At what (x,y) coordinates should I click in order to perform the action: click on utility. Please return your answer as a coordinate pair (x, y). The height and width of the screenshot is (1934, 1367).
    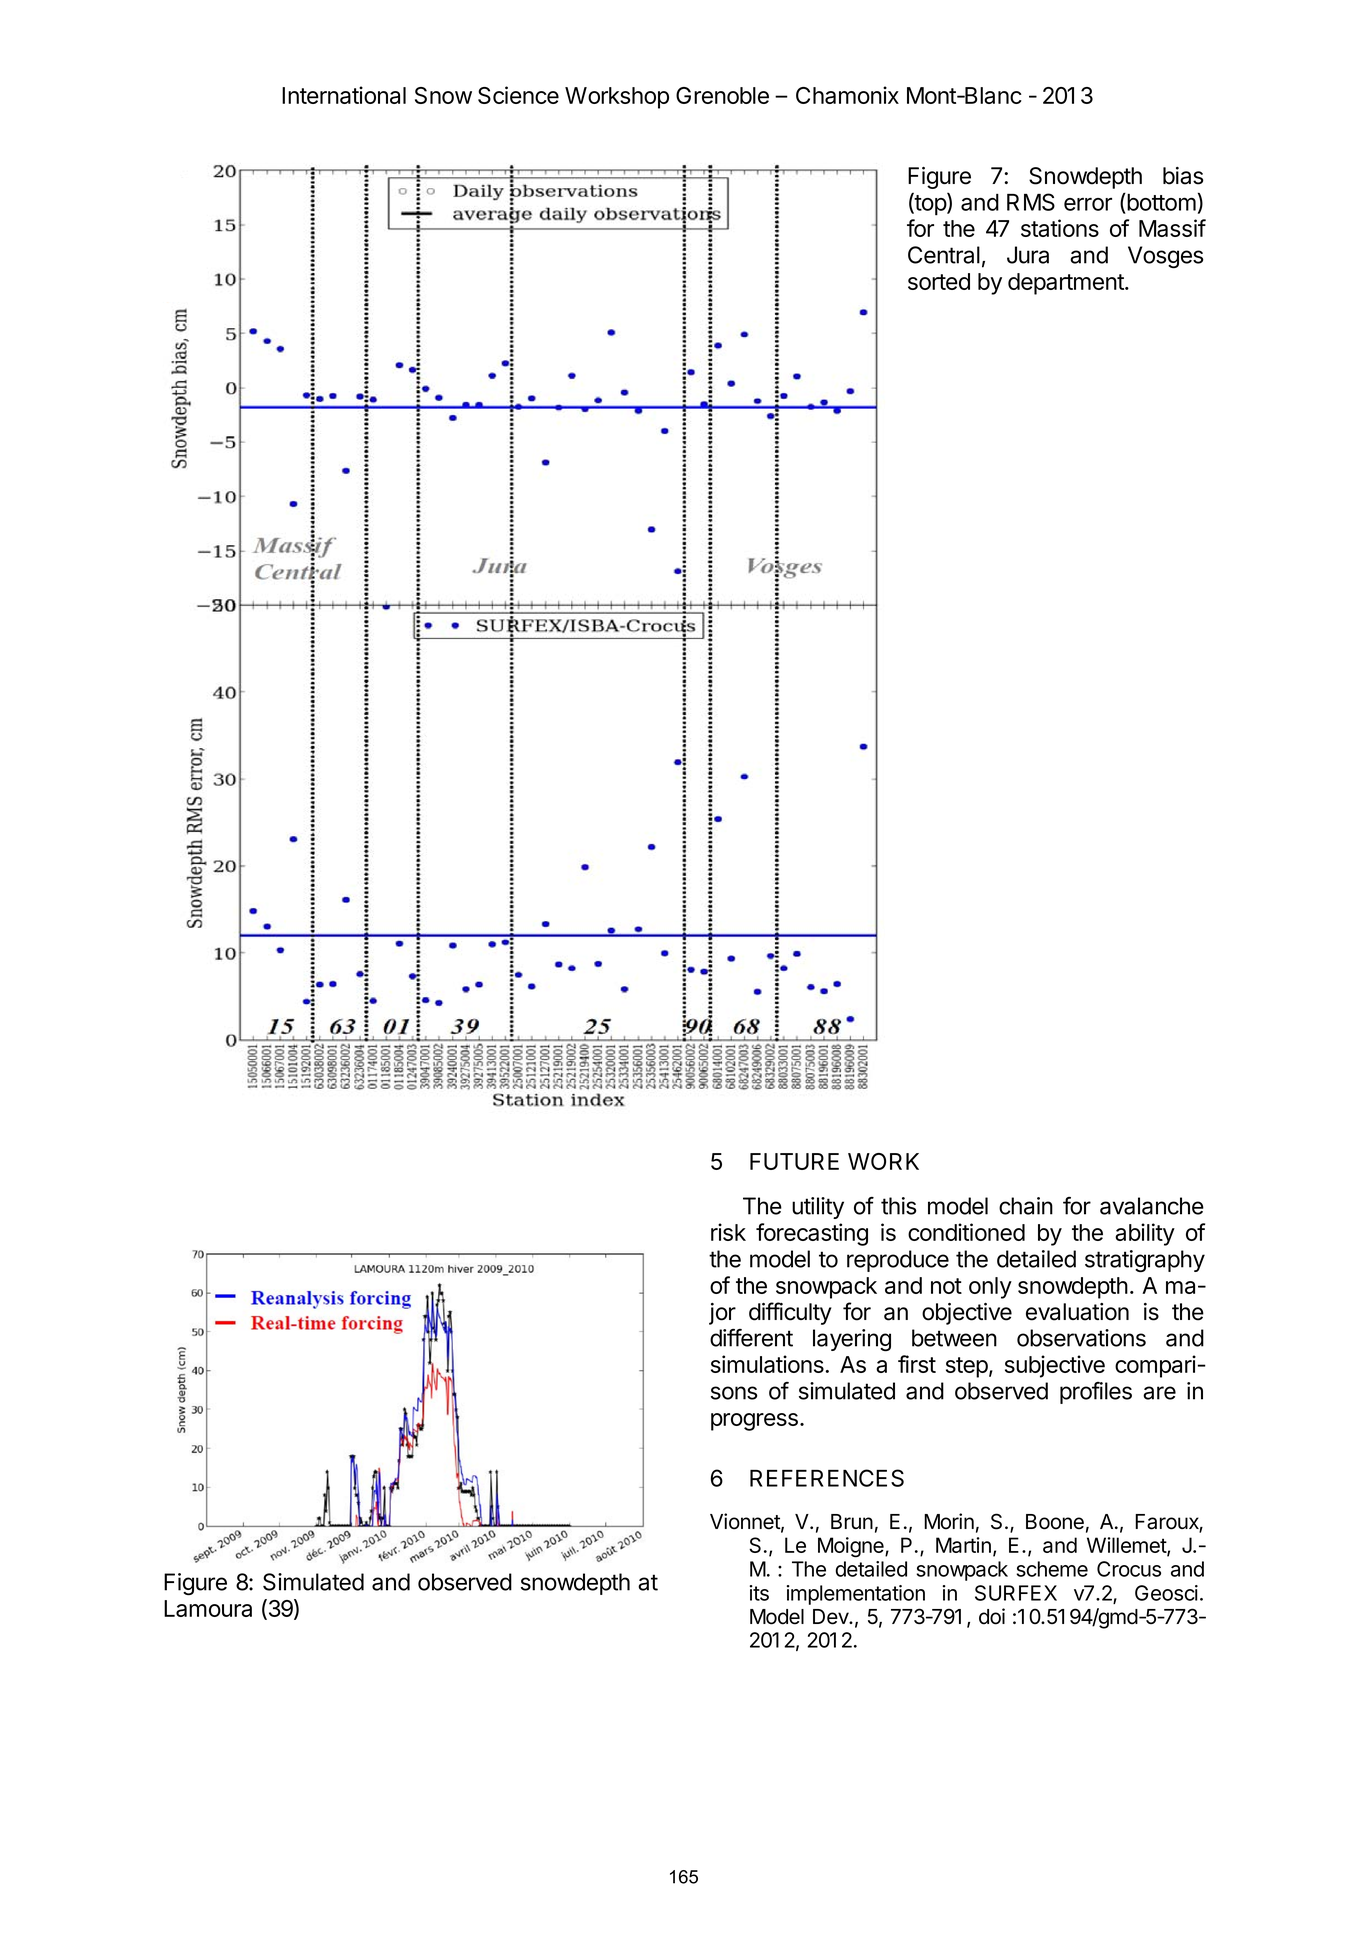
    Looking at the image, I should click on (818, 1208).
